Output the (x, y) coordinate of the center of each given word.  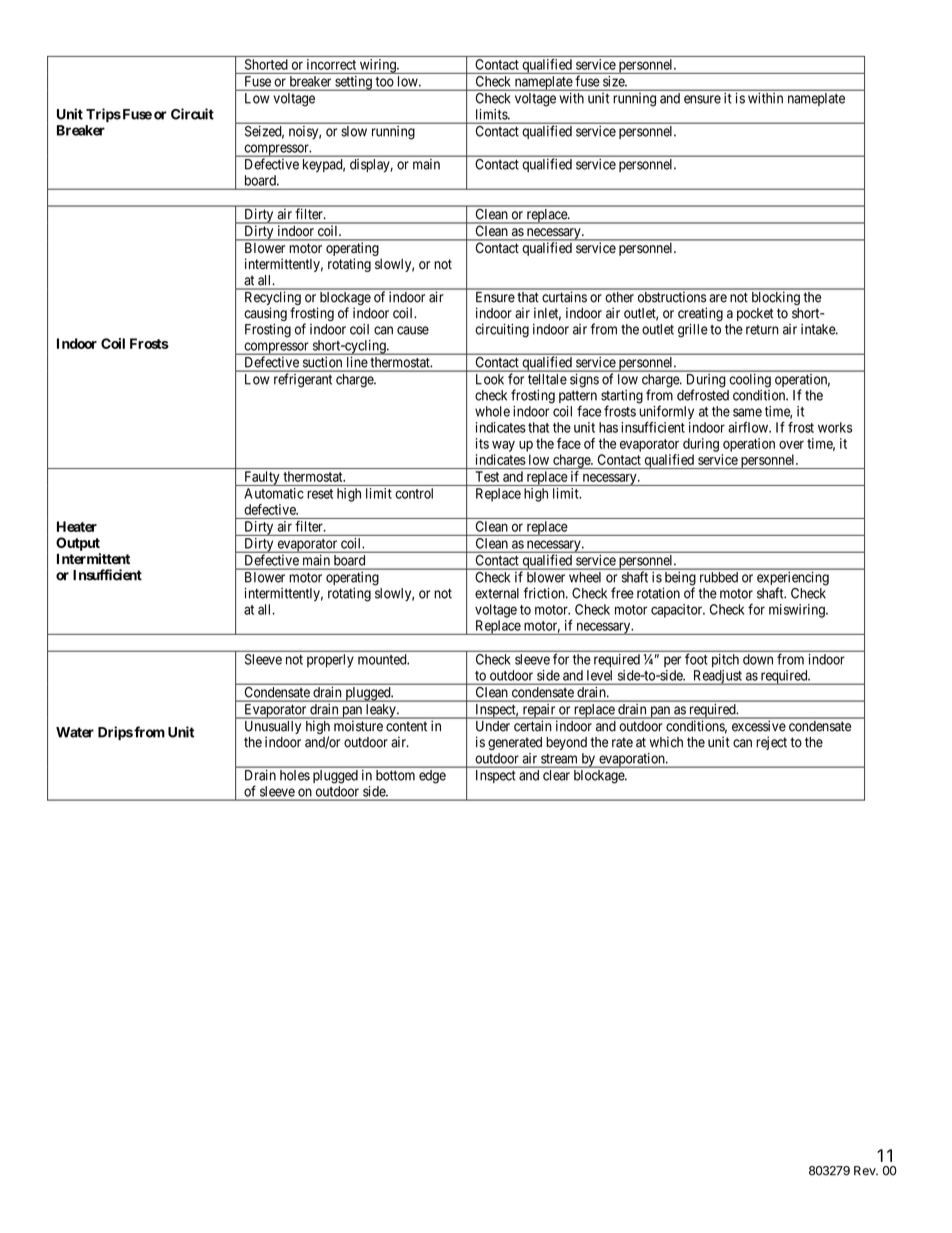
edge (432, 776)
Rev (866, 1171)
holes (295, 775)
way (503, 446)
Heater (77, 526)
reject (771, 743)
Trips (103, 115)
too (385, 82)
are (718, 298)
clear (556, 775)
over (791, 445)
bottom (395, 775)
